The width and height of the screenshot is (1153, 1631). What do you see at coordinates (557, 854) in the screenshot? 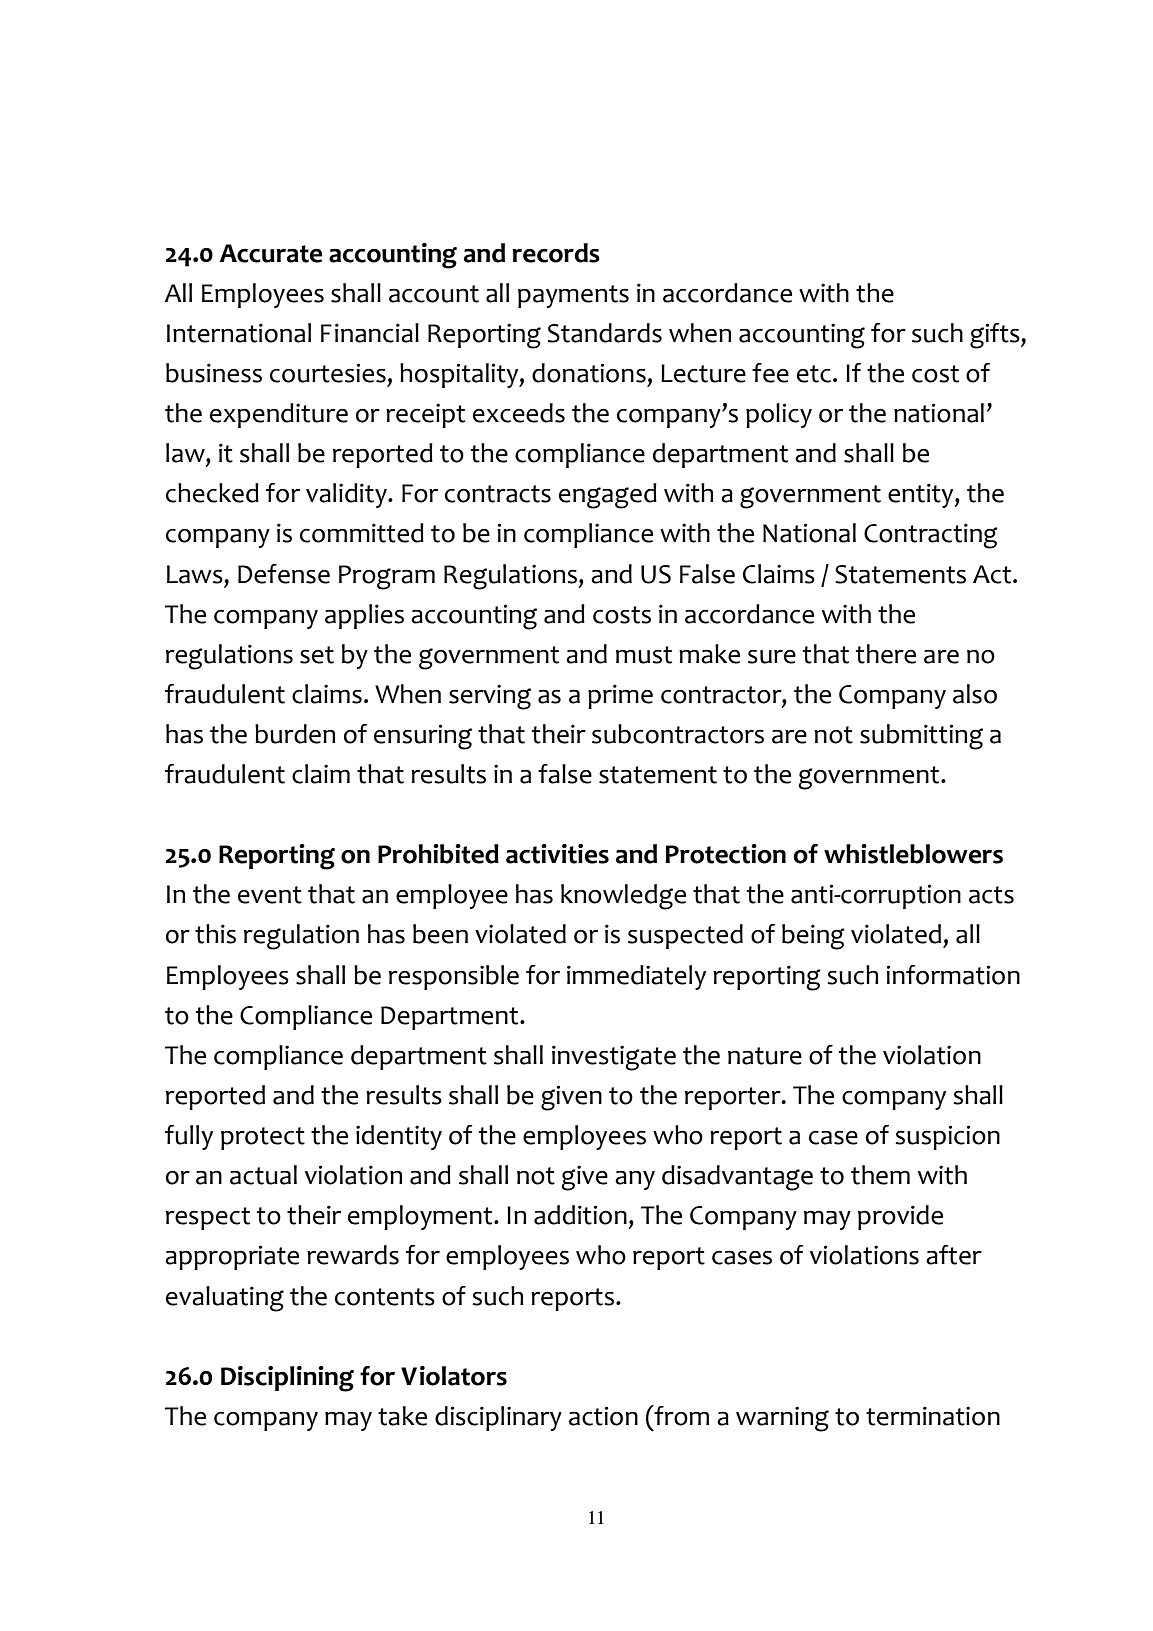
I see `activities` at bounding box center [557, 854].
